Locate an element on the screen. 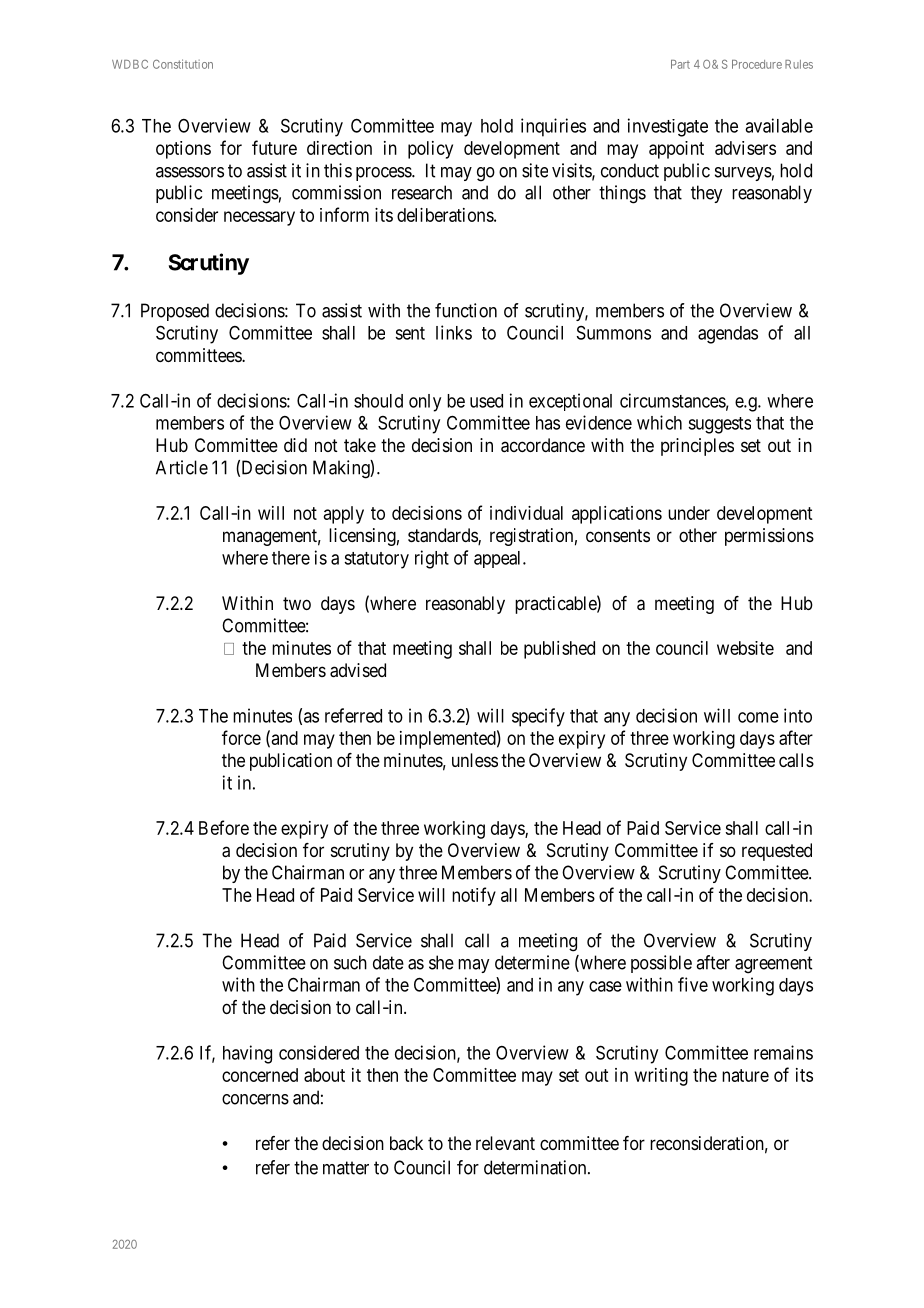 This screenshot has width=924, height=1308. agendas is located at coordinates (728, 335).
